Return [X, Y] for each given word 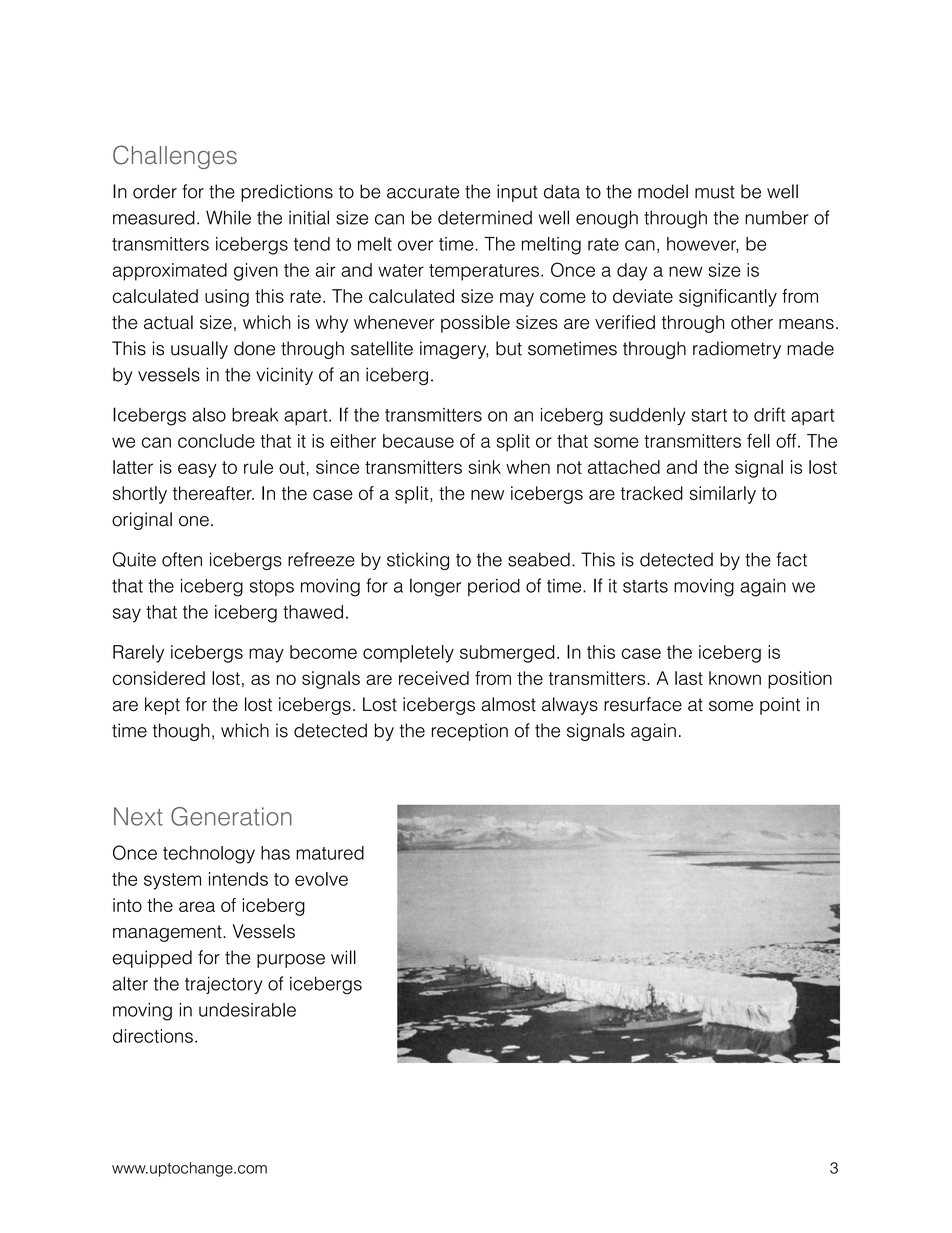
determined [485, 218]
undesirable [247, 1010]
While [228, 217]
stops [272, 588]
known [735, 678]
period [494, 587]
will [343, 957]
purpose [291, 961]
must [715, 192]
